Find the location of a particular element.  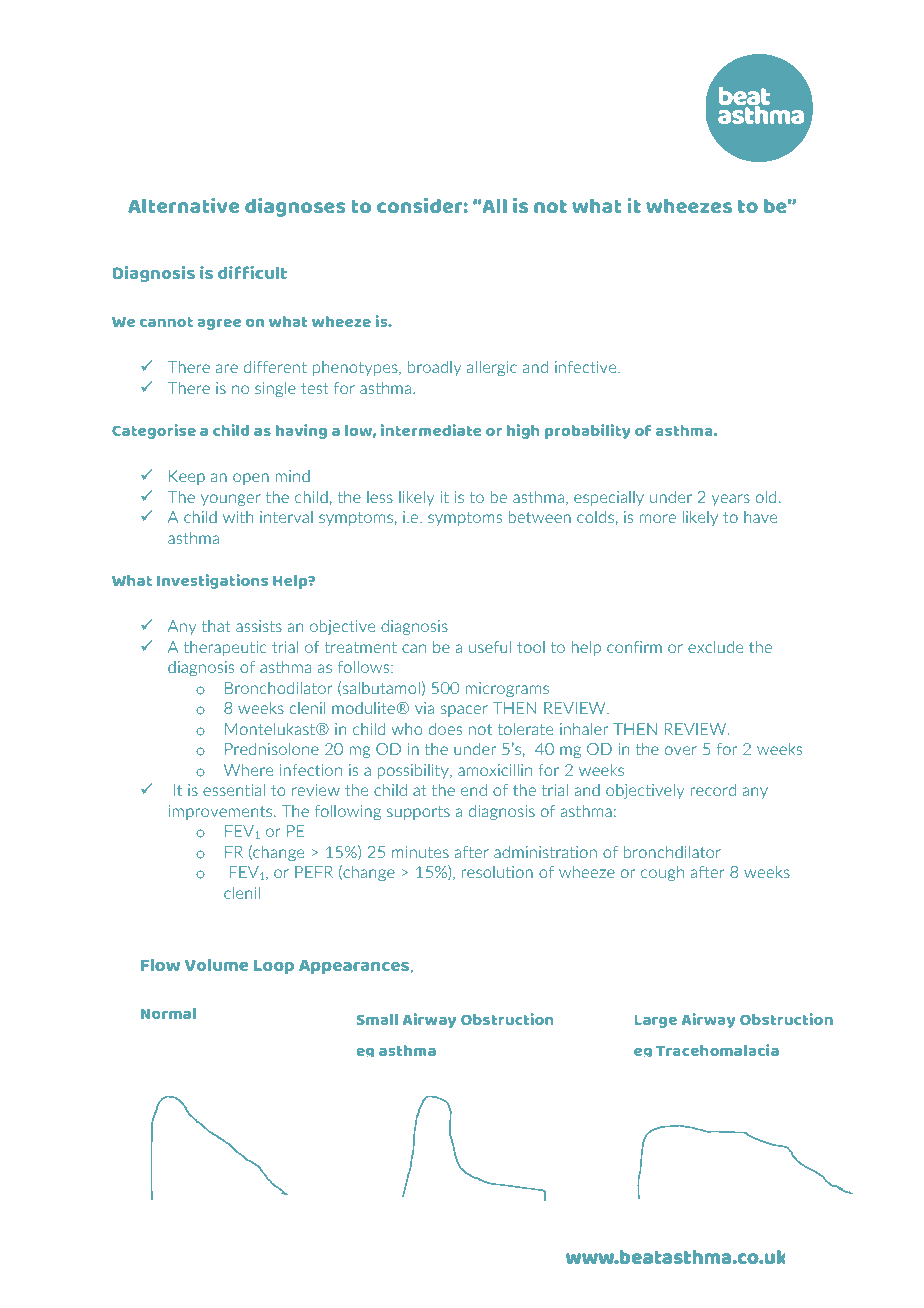

Volume is located at coordinates (216, 965).
